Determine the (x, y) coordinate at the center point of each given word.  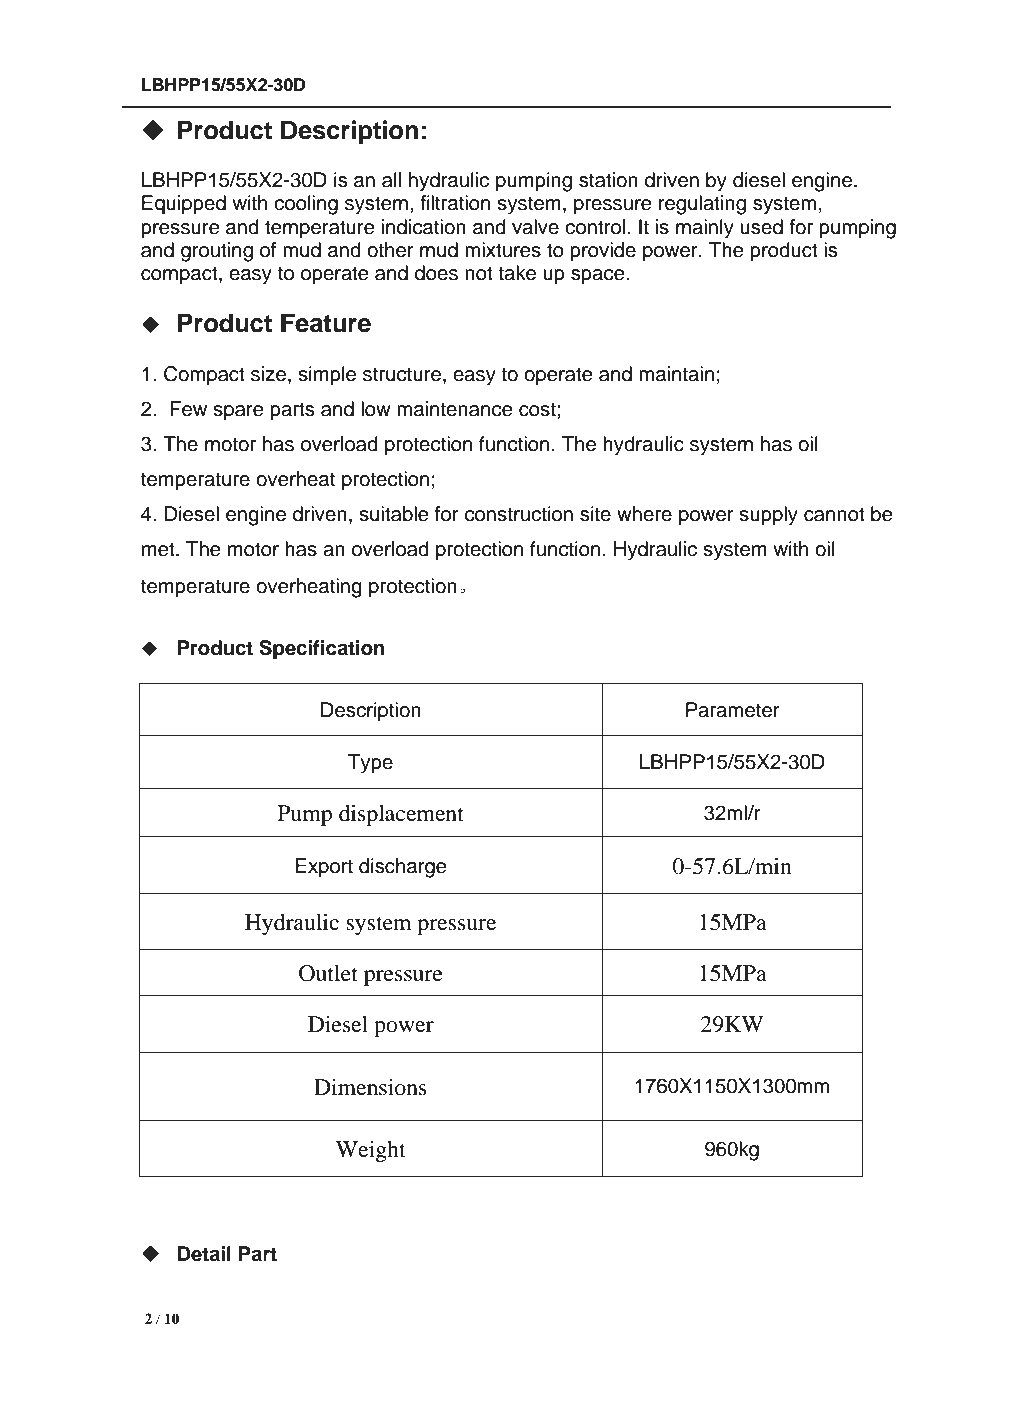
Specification (322, 650)
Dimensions (370, 1087)
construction (519, 514)
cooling (306, 205)
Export (324, 868)
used (761, 227)
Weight (371, 1151)
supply (768, 516)
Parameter (733, 710)
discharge (403, 868)
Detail (204, 1254)
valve (535, 227)
